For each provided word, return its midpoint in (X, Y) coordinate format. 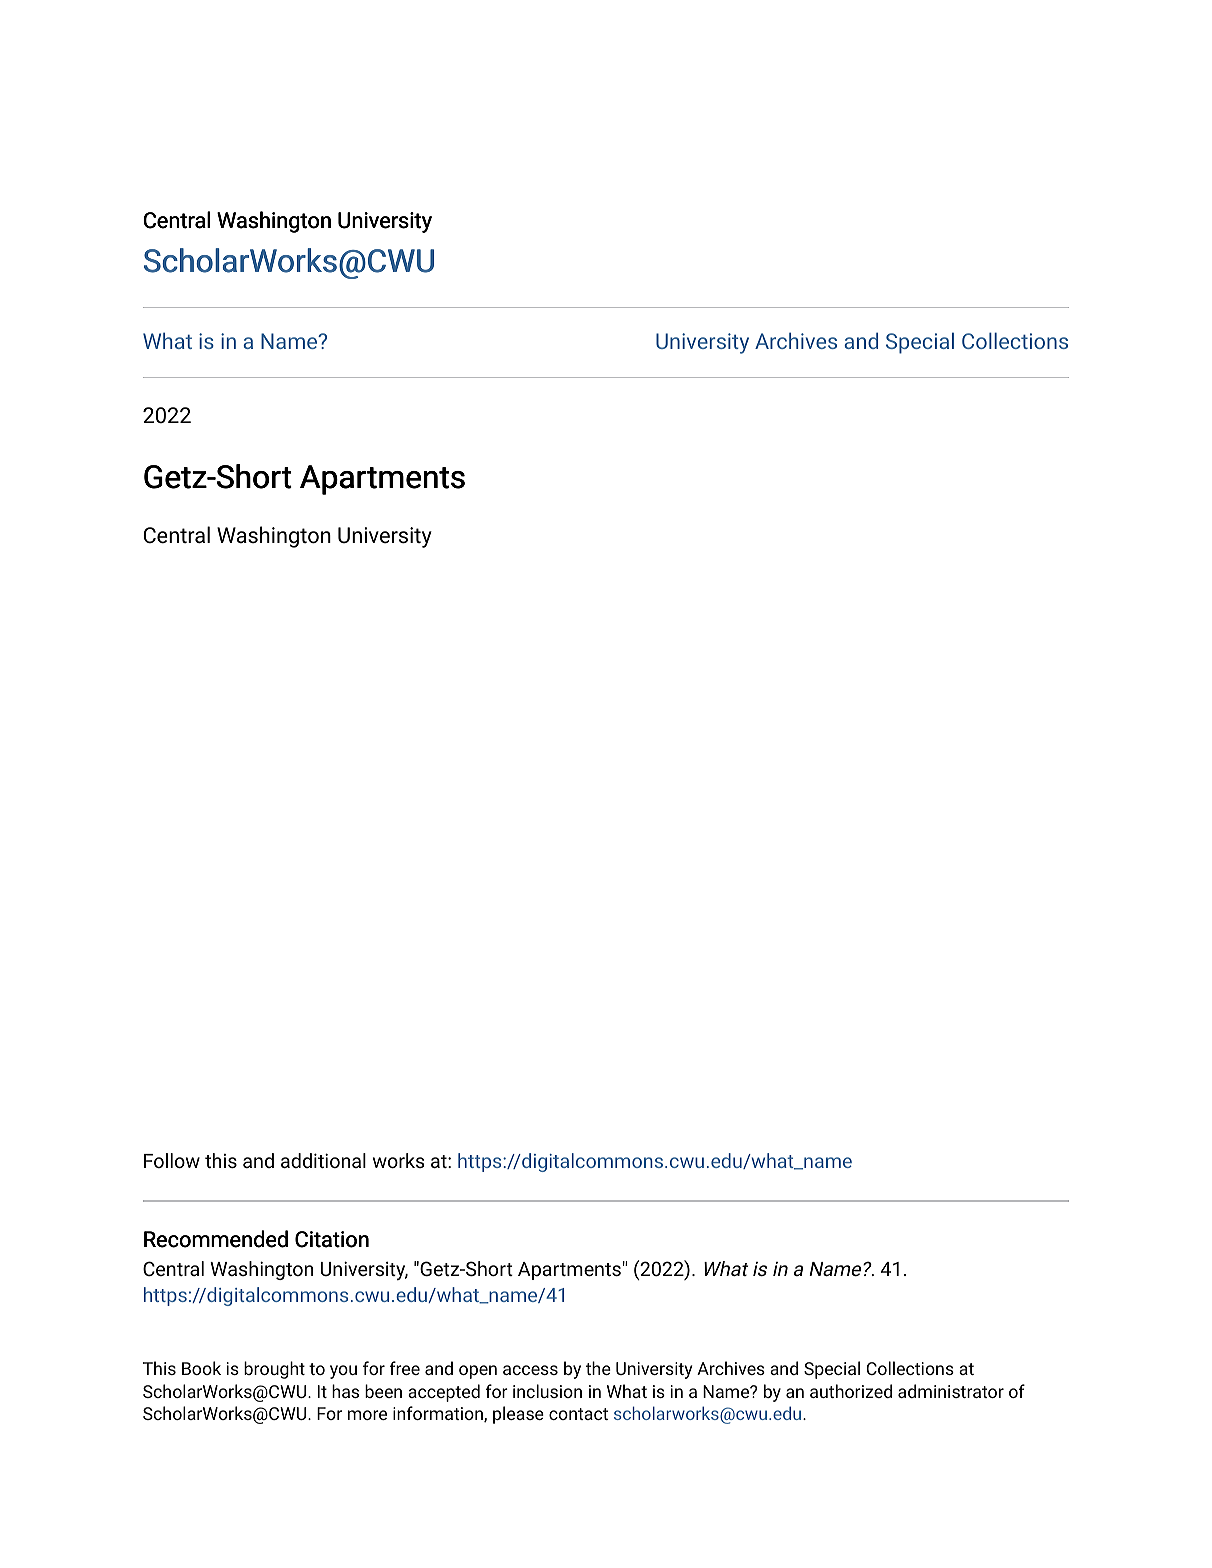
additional (323, 1160)
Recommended (216, 1239)
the (598, 1368)
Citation (332, 1239)
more (367, 1415)
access (530, 1370)
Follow (172, 1160)
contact (578, 1414)
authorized (851, 1391)
